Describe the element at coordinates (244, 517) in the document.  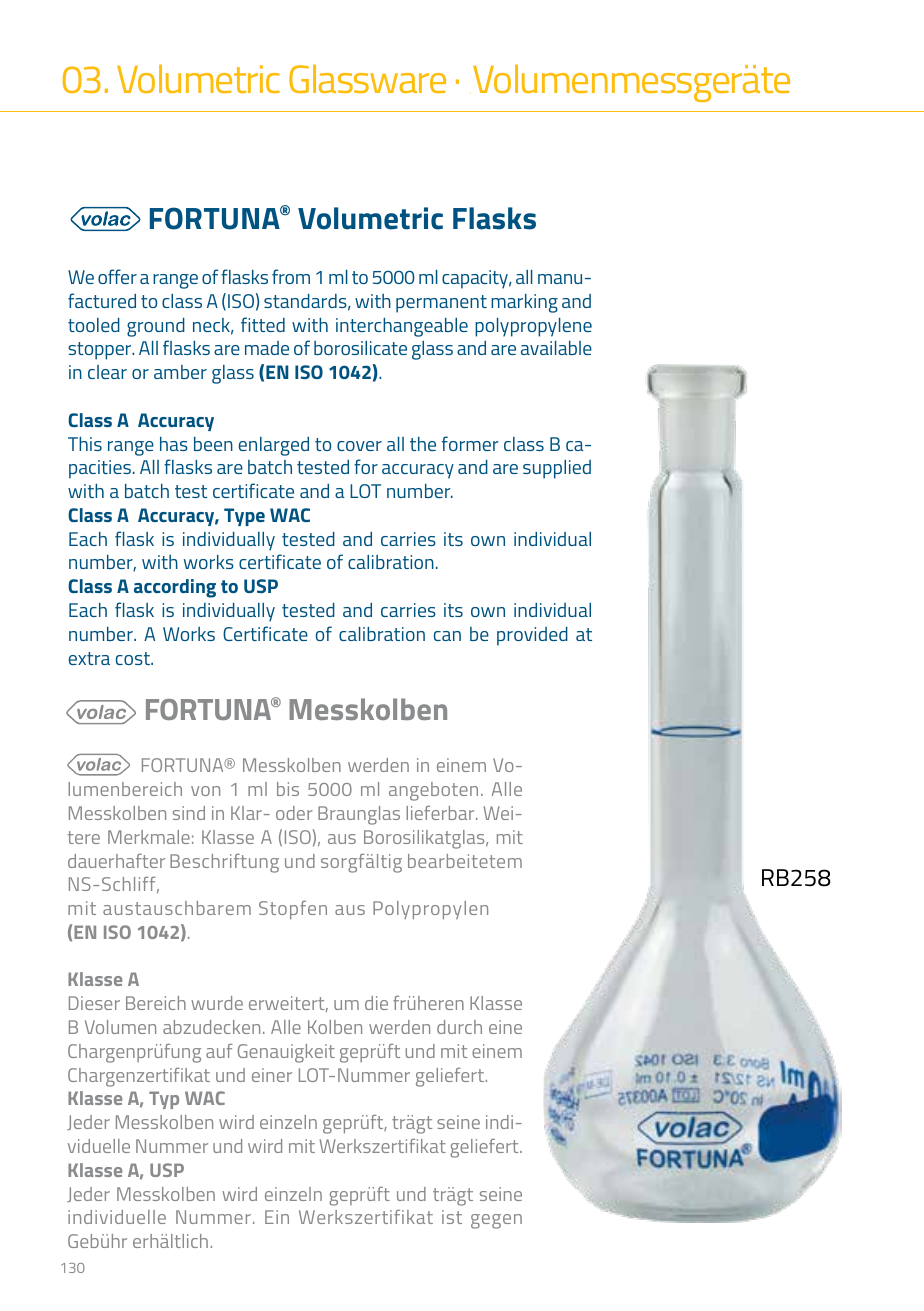
I see `Type` at that location.
